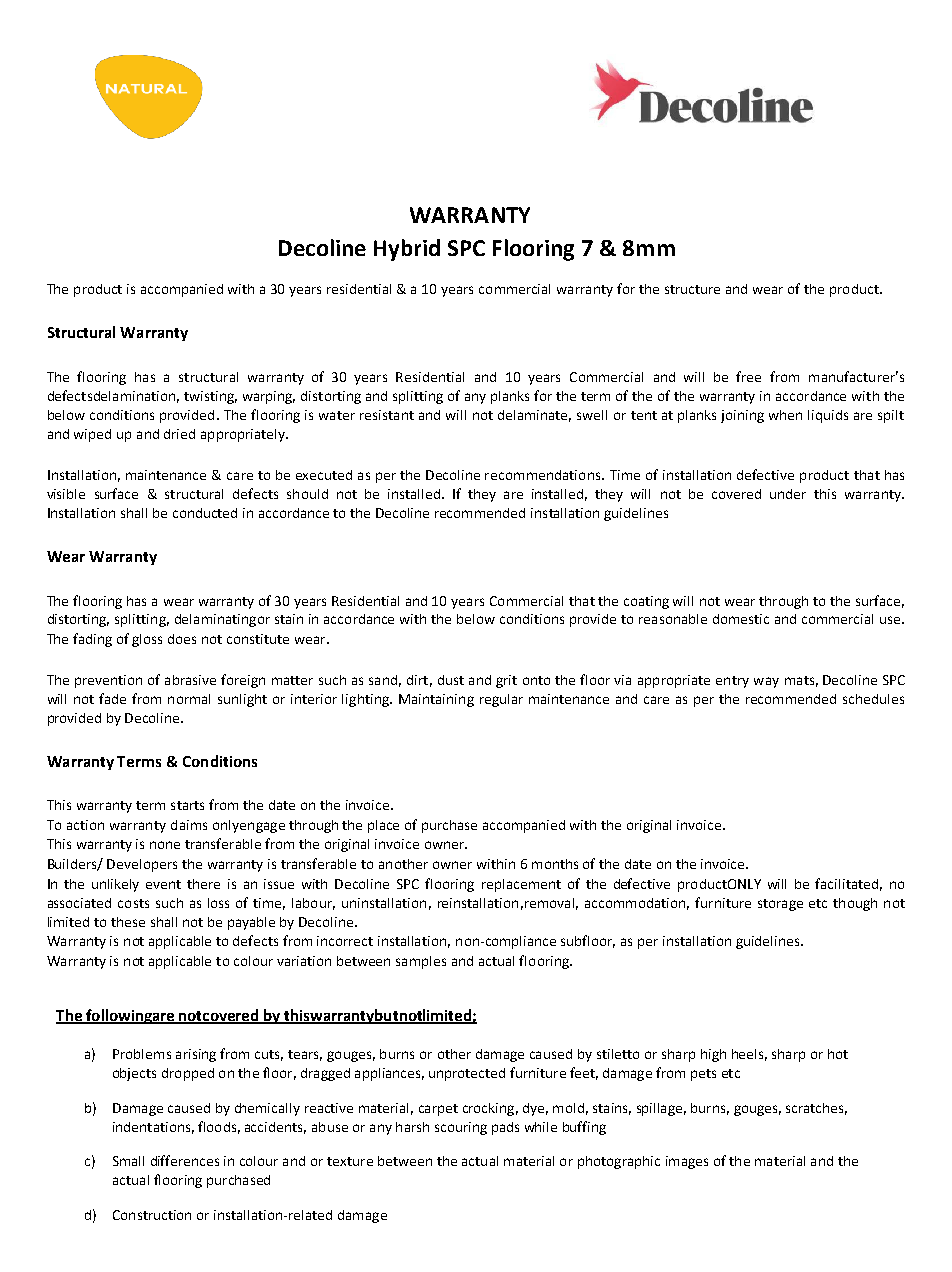  Describe the element at coordinates (461, 1128) in the document. I see `scouring` at that location.
